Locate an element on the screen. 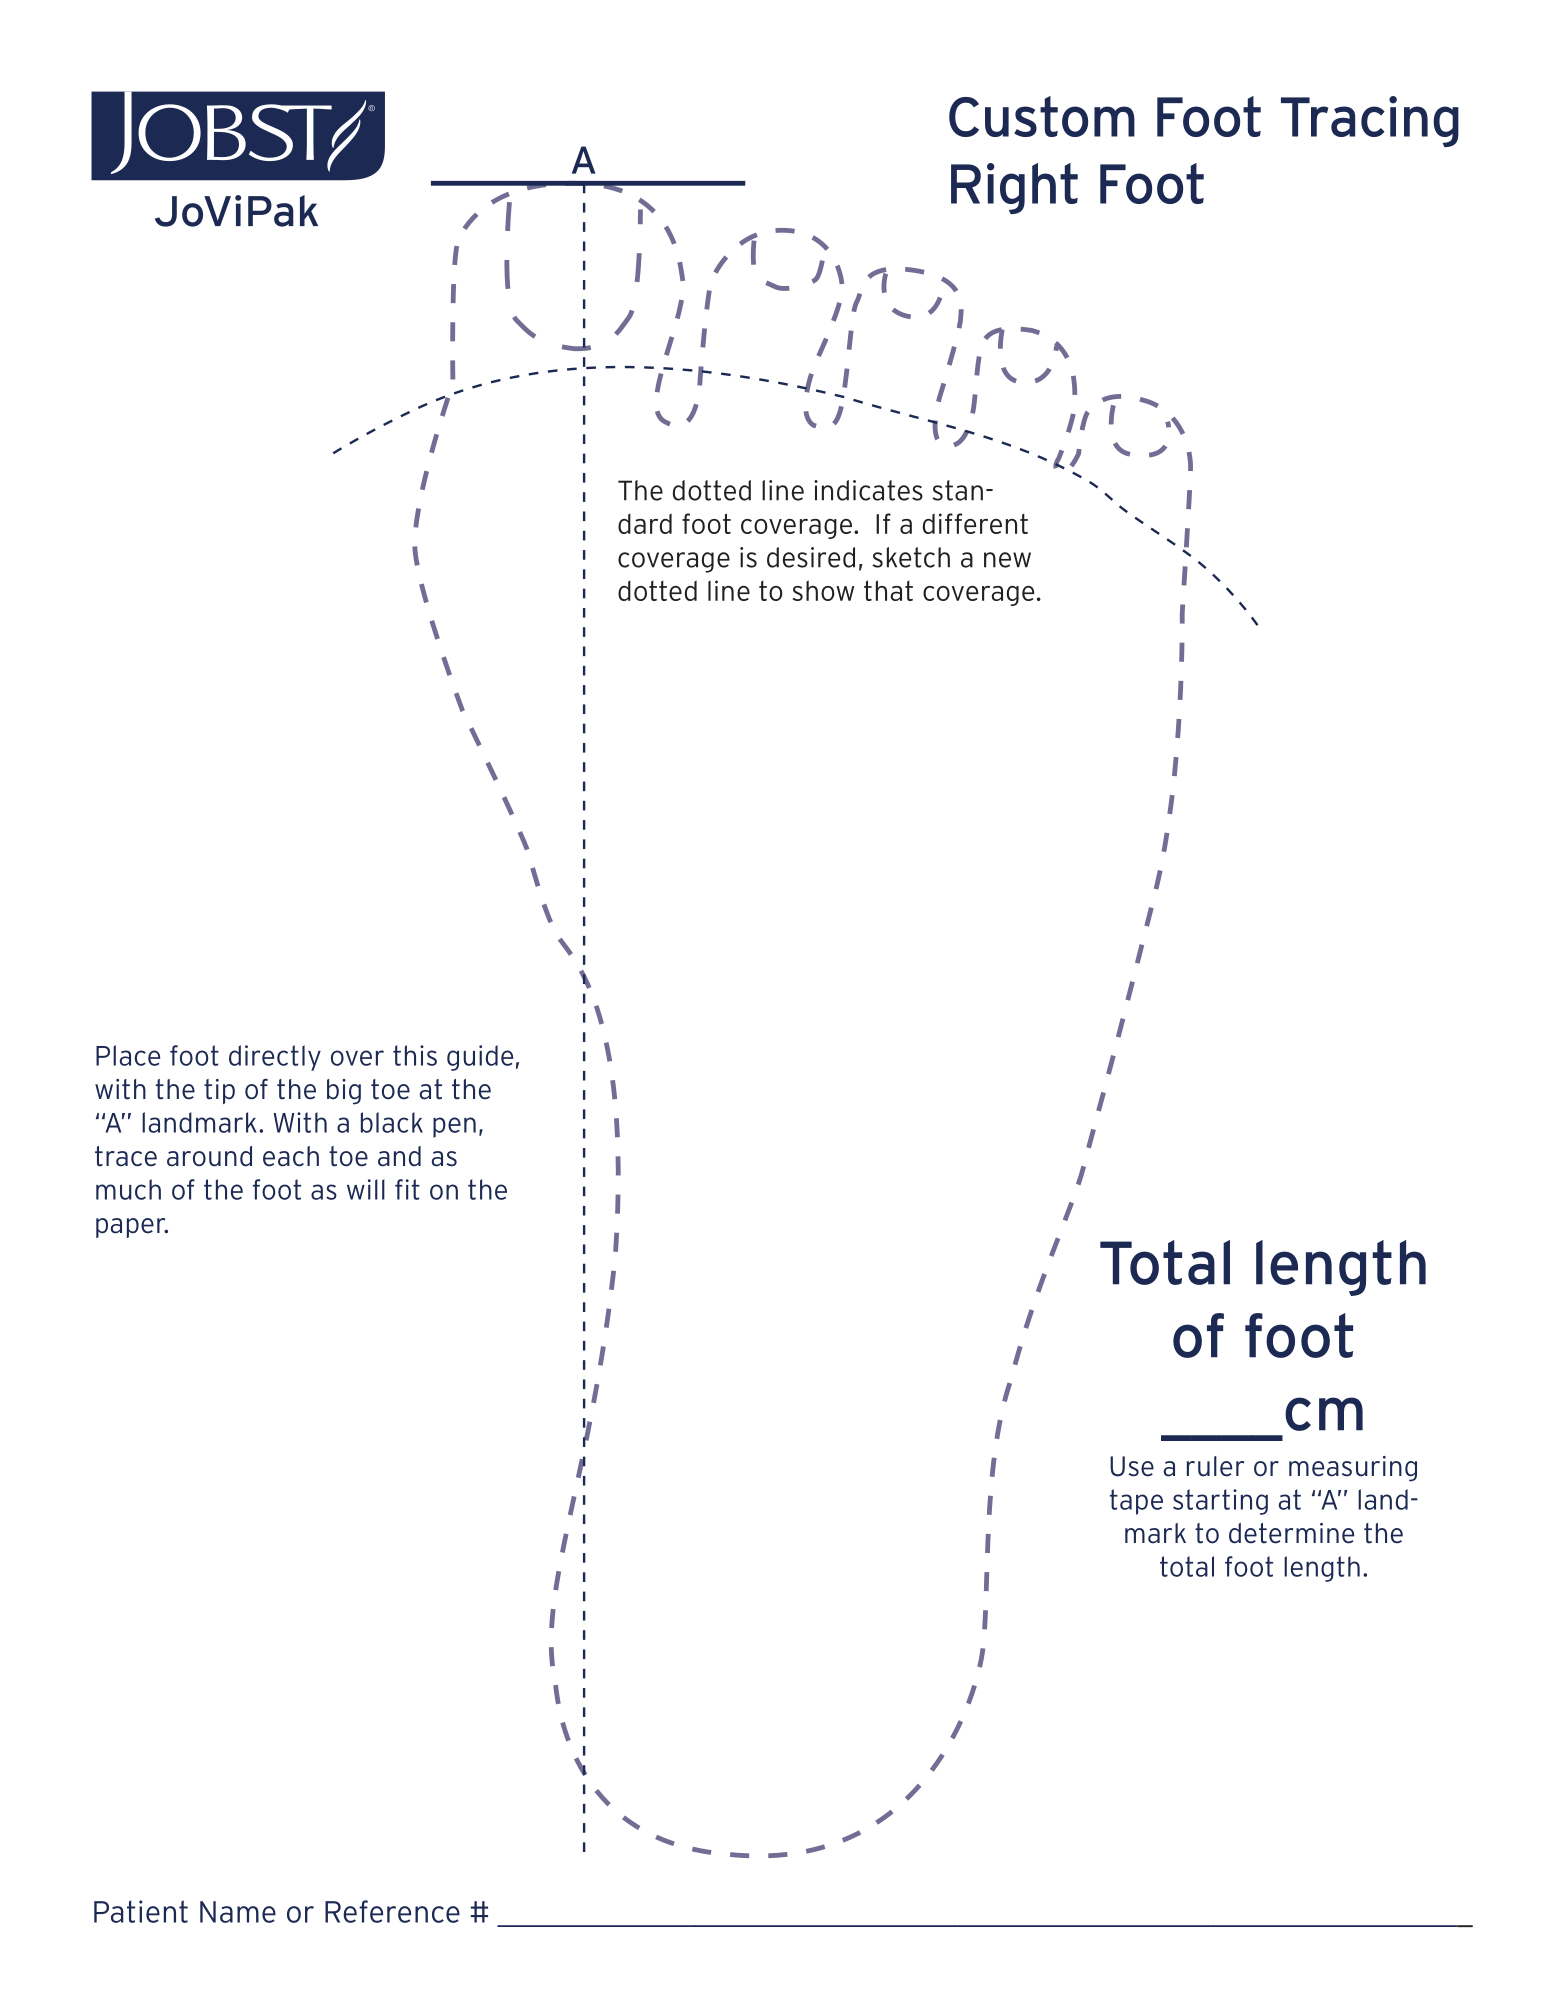 The height and width of the screenshot is (2010, 1554). Tracing is located at coordinates (1370, 121).
